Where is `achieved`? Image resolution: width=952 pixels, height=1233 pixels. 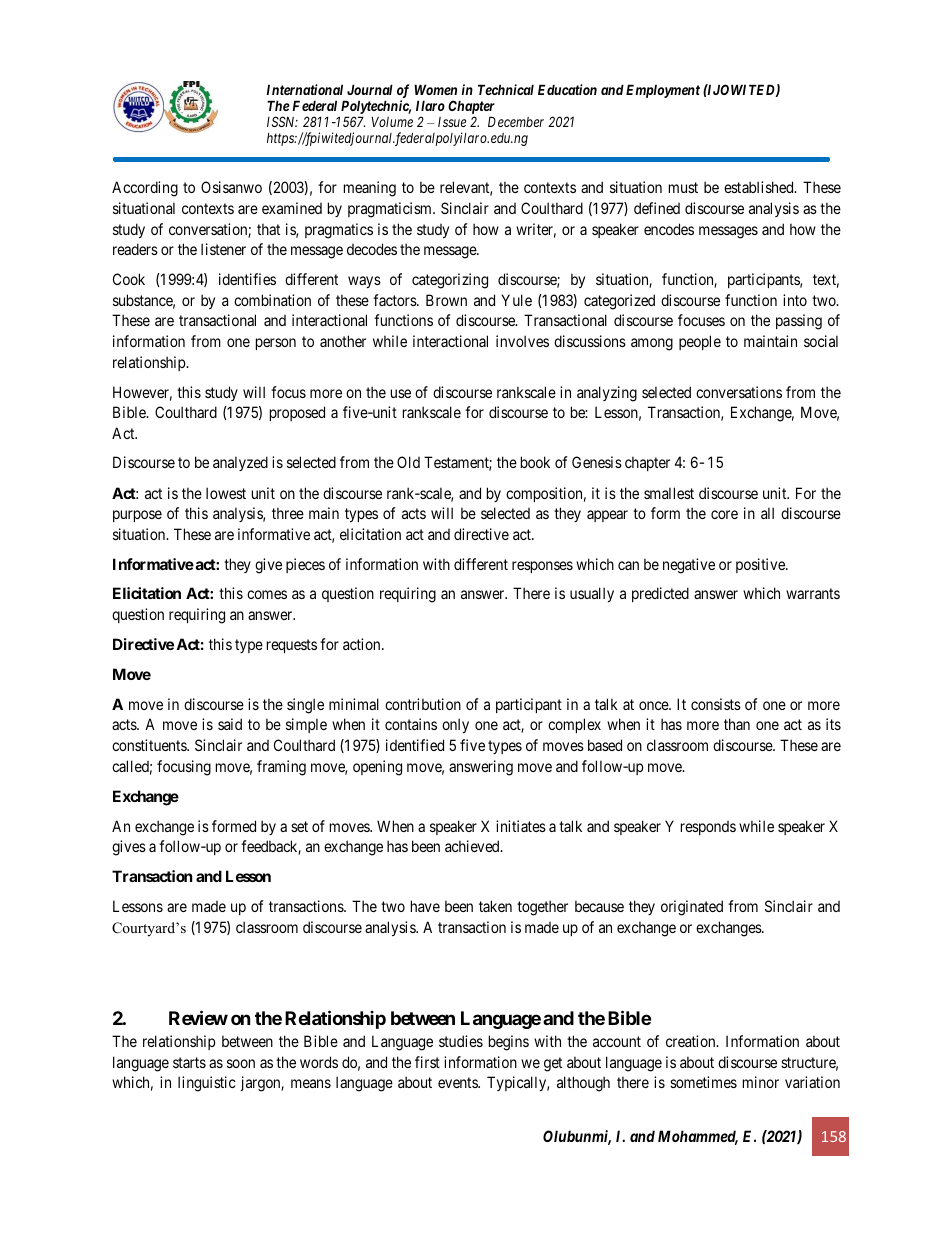 achieved is located at coordinates (473, 846).
